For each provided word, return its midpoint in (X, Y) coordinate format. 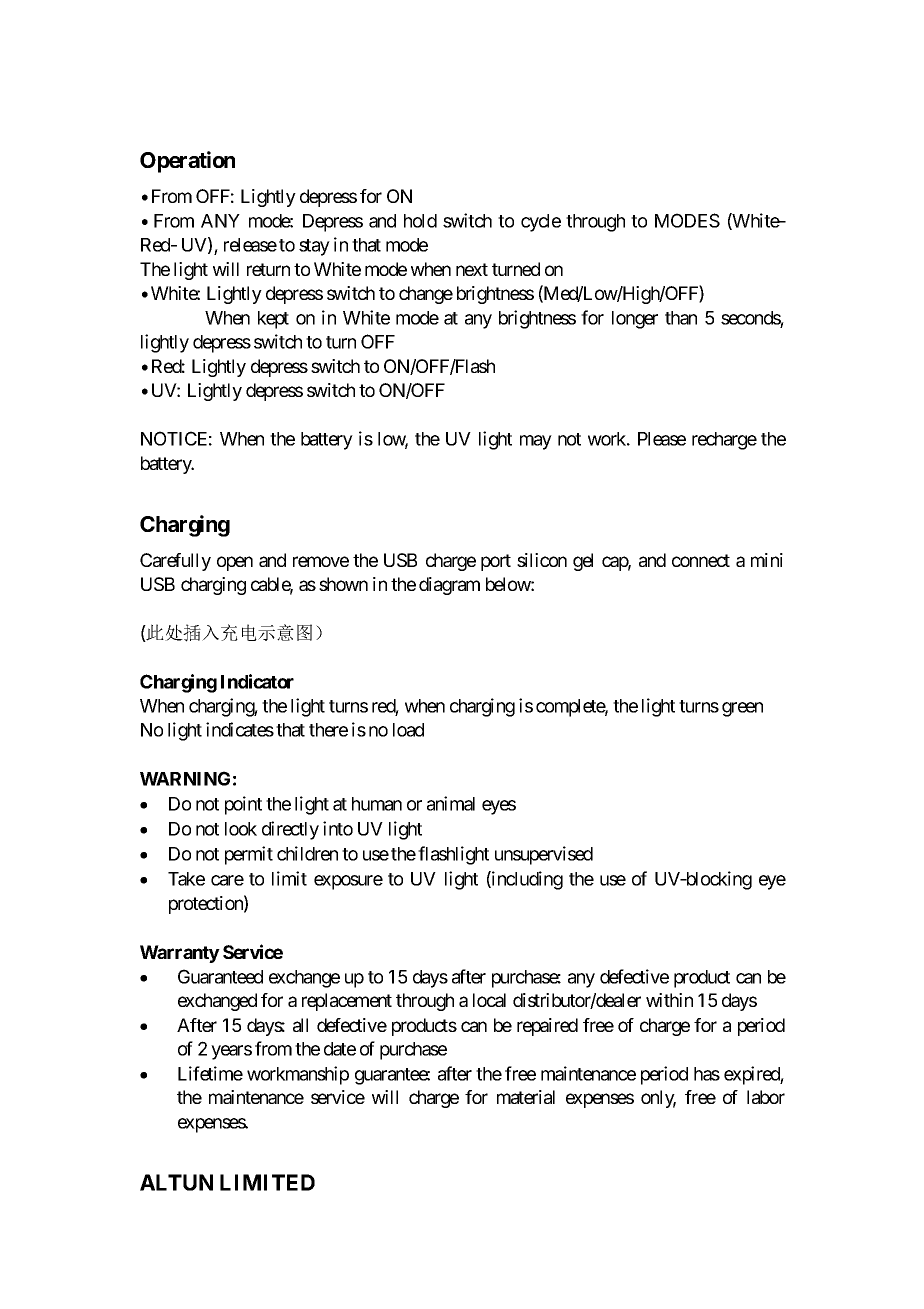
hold (420, 221)
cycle (541, 223)
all (300, 1025)
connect (701, 560)
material (526, 1097)
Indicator (257, 681)
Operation (187, 162)
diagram (449, 586)
